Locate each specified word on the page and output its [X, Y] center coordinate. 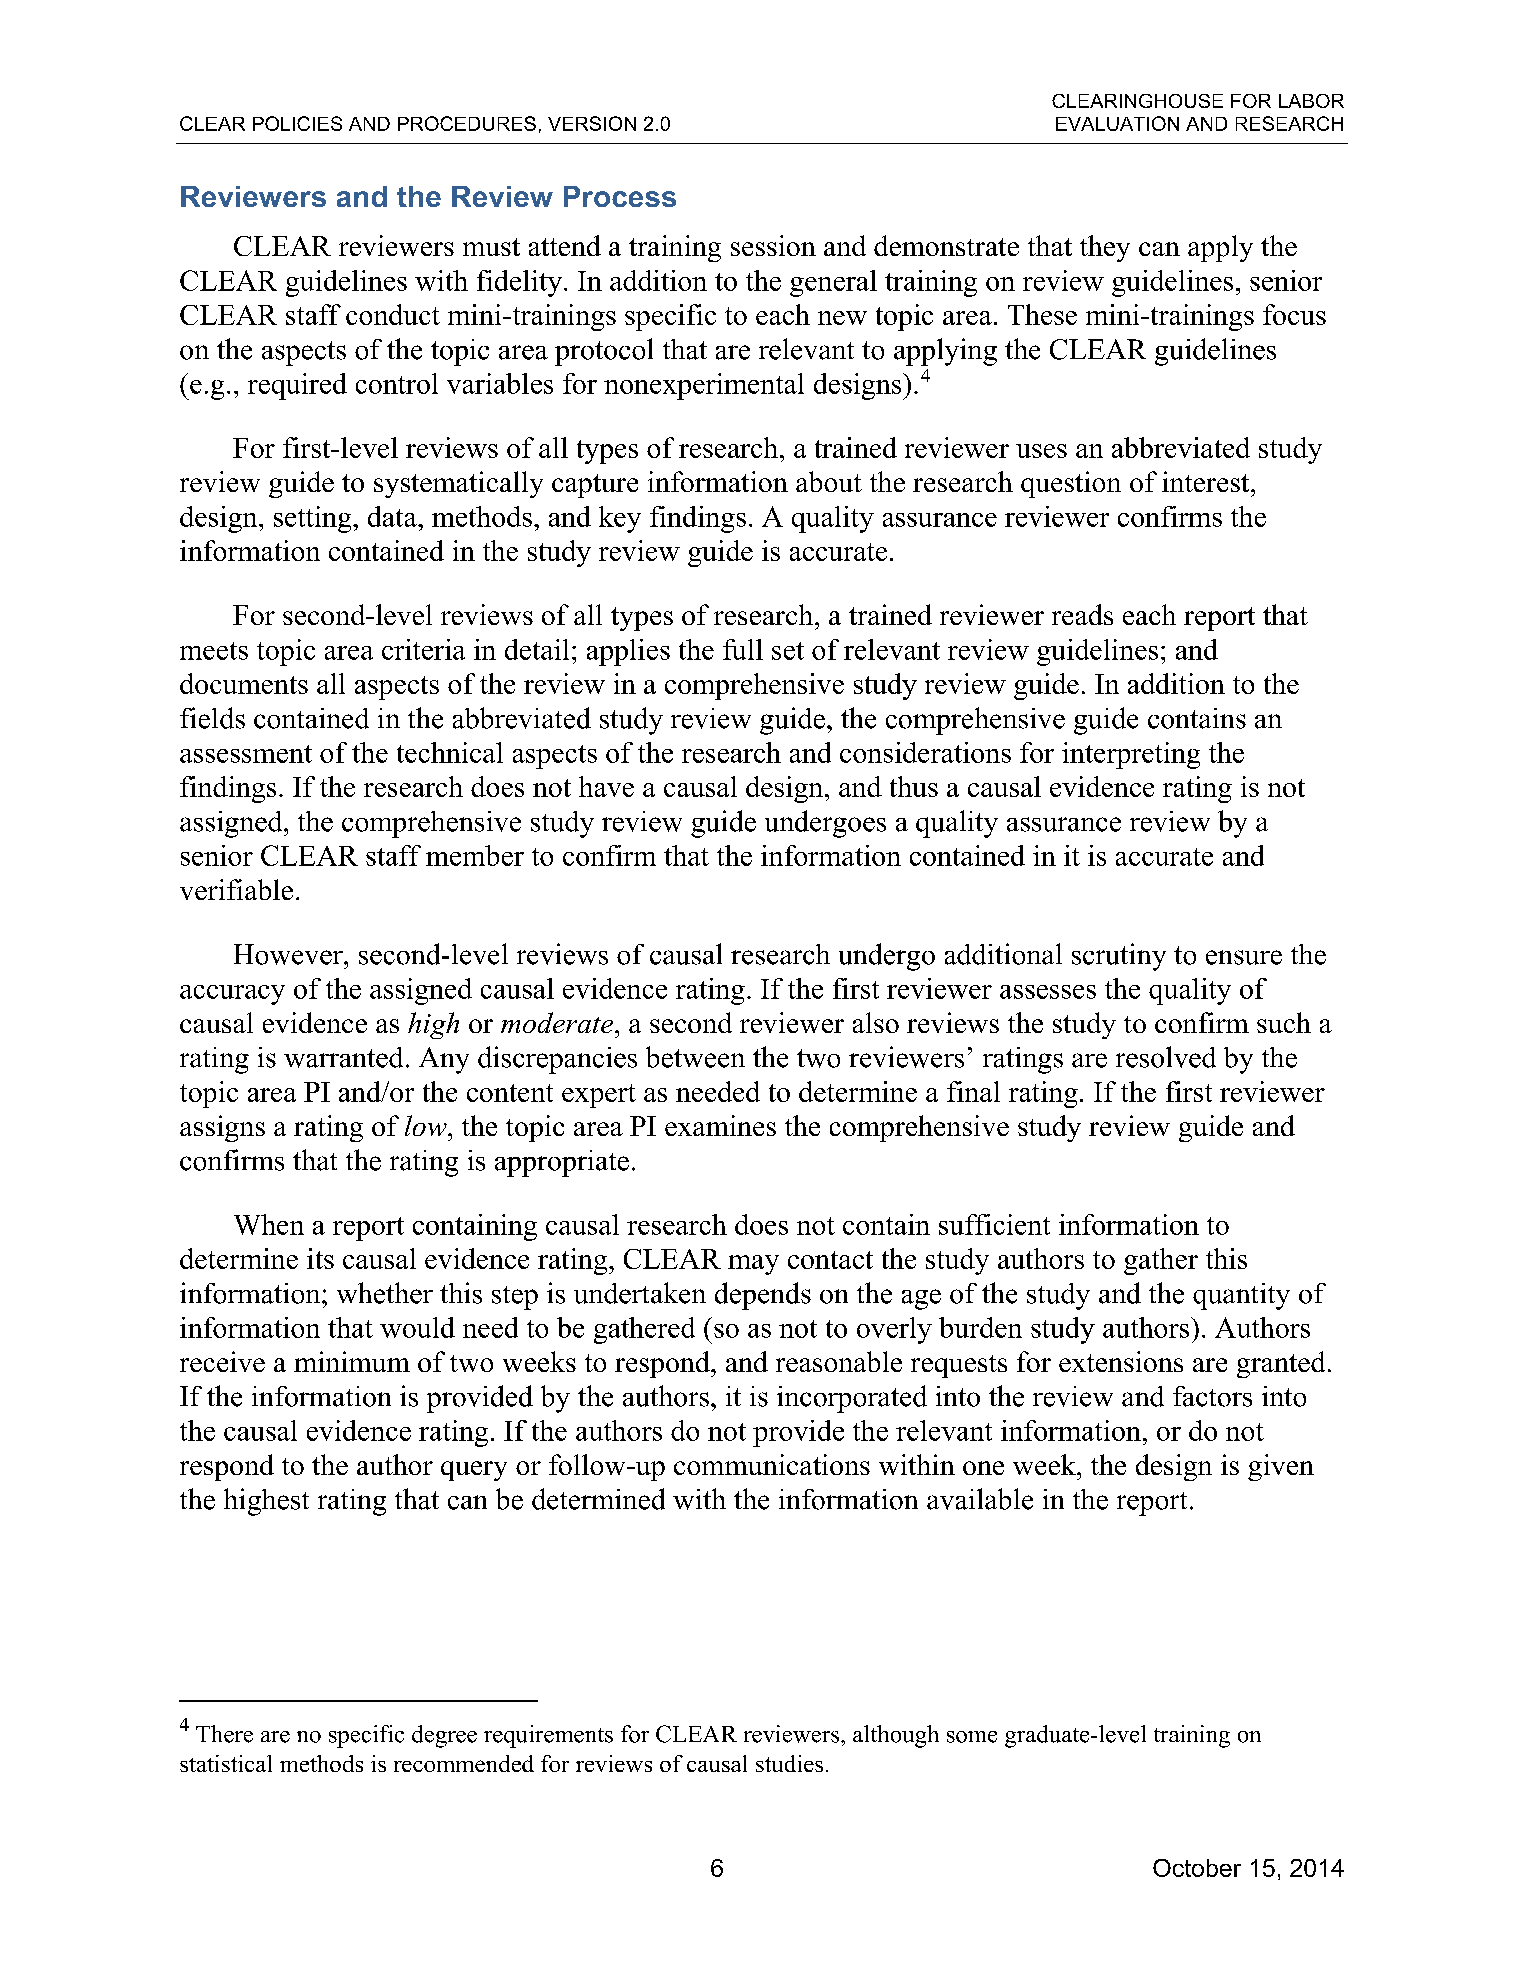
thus [914, 786]
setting [314, 519]
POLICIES [297, 123]
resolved [1166, 1057]
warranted [343, 1057]
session [773, 245]
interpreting [1131, 755]
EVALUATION [1117, 123]
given [1281, 1467]
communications [772, 1464]
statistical [226, 1763]
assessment [246, 754]
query [474, 1471]
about [829, 481]
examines [720, 1125]
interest [1207, 481]
